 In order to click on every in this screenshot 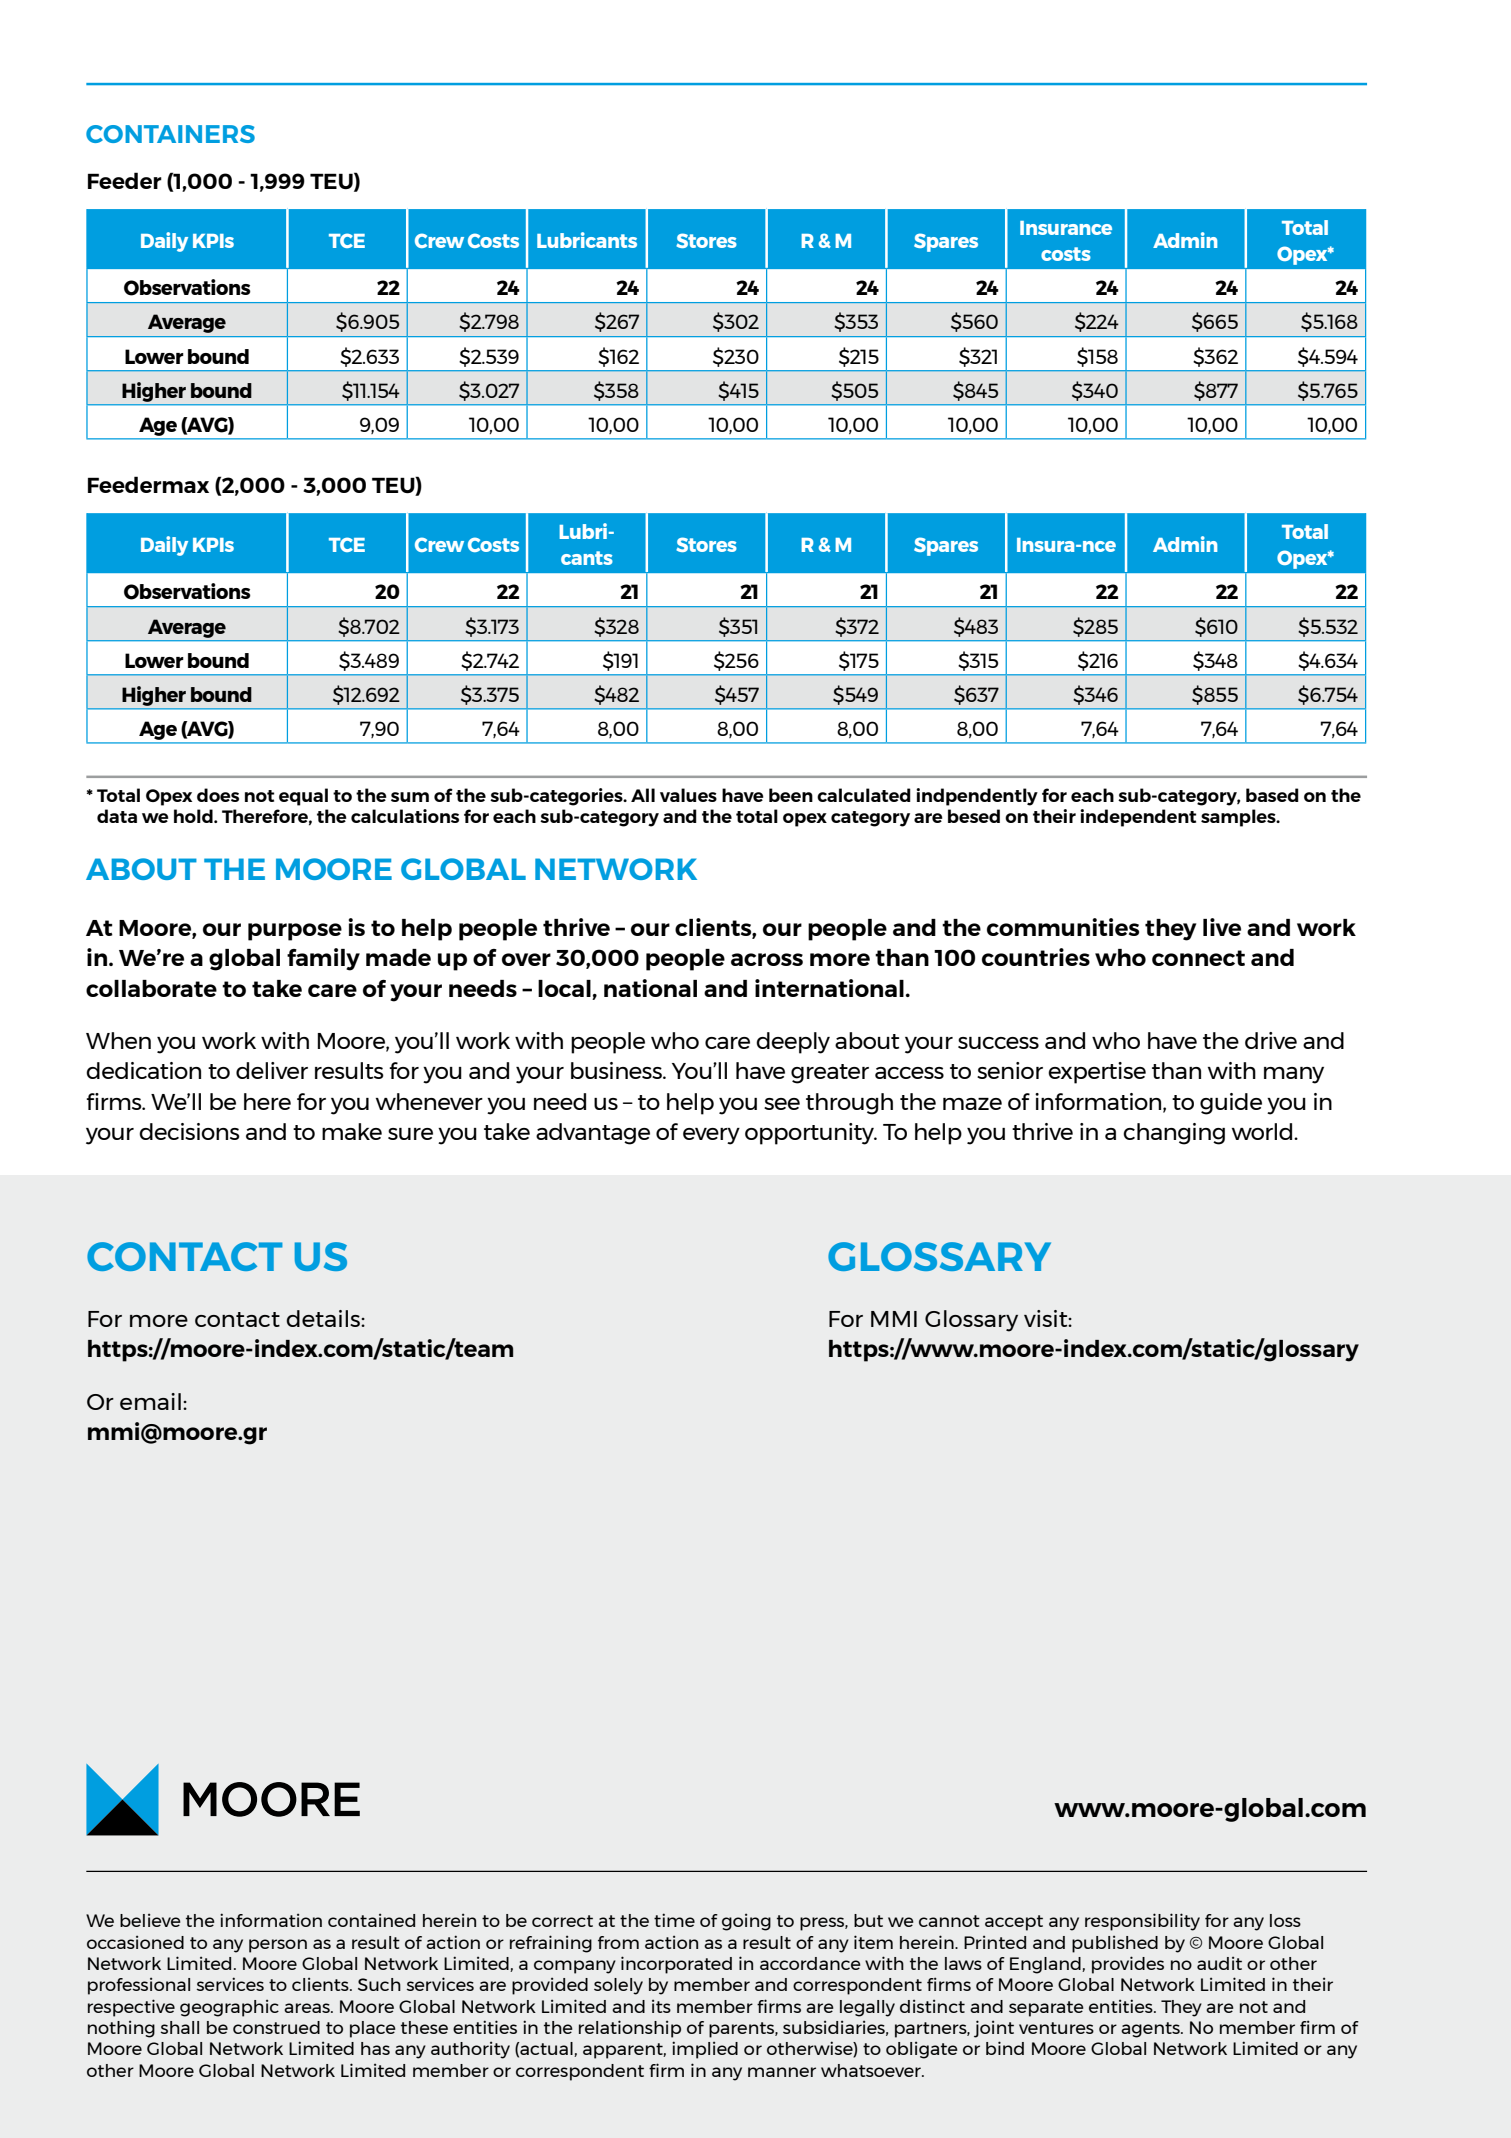, I will do `click(711, 1136)`.
